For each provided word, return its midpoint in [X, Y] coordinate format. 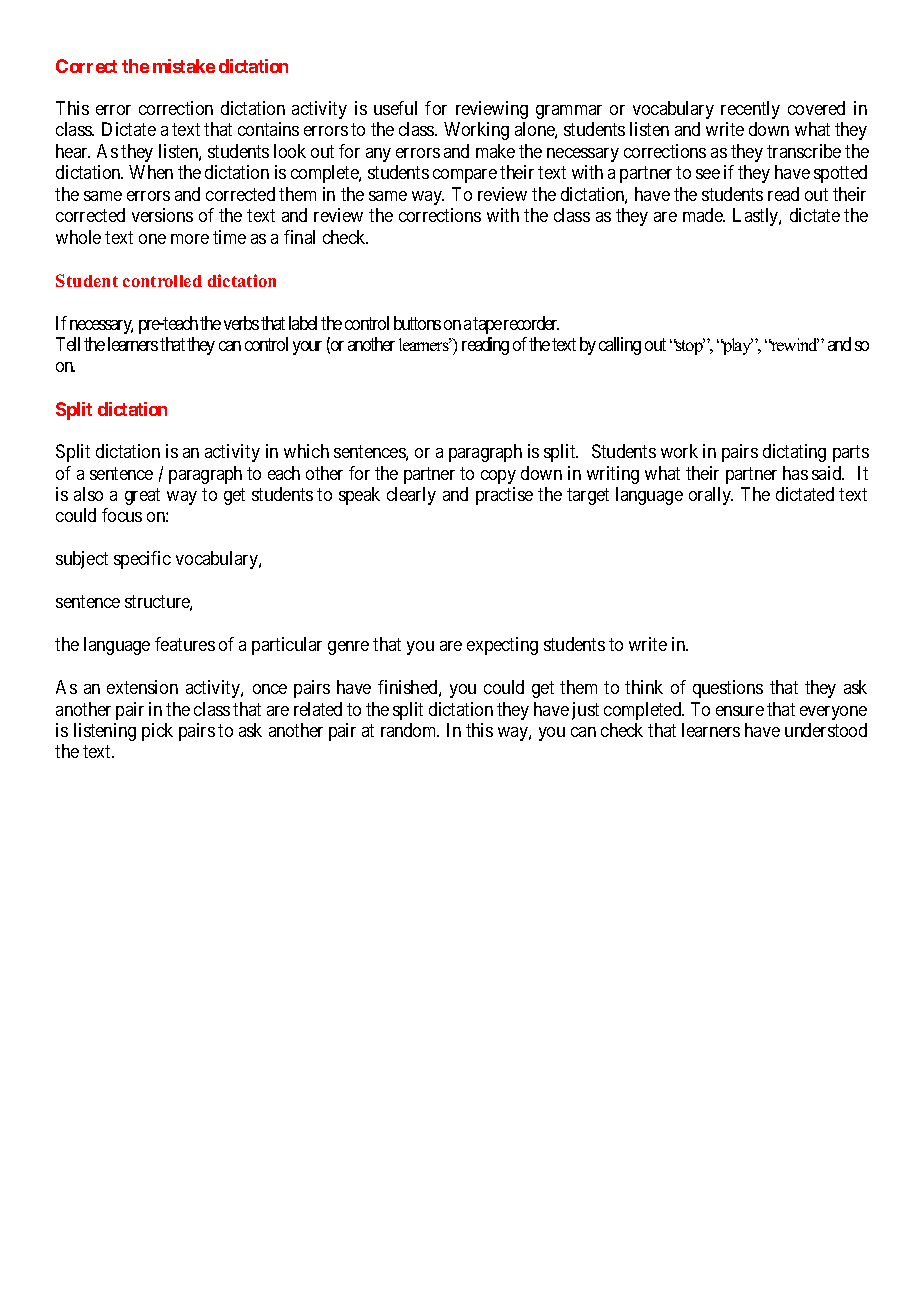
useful [395, 108]
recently [750, 110]
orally [711, 496]
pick [157, 732]
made [703, 215]
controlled [162, 281]
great [142, 496]
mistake [184, 66]
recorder [531, 323]
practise [504, 496]
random [410, 730]
